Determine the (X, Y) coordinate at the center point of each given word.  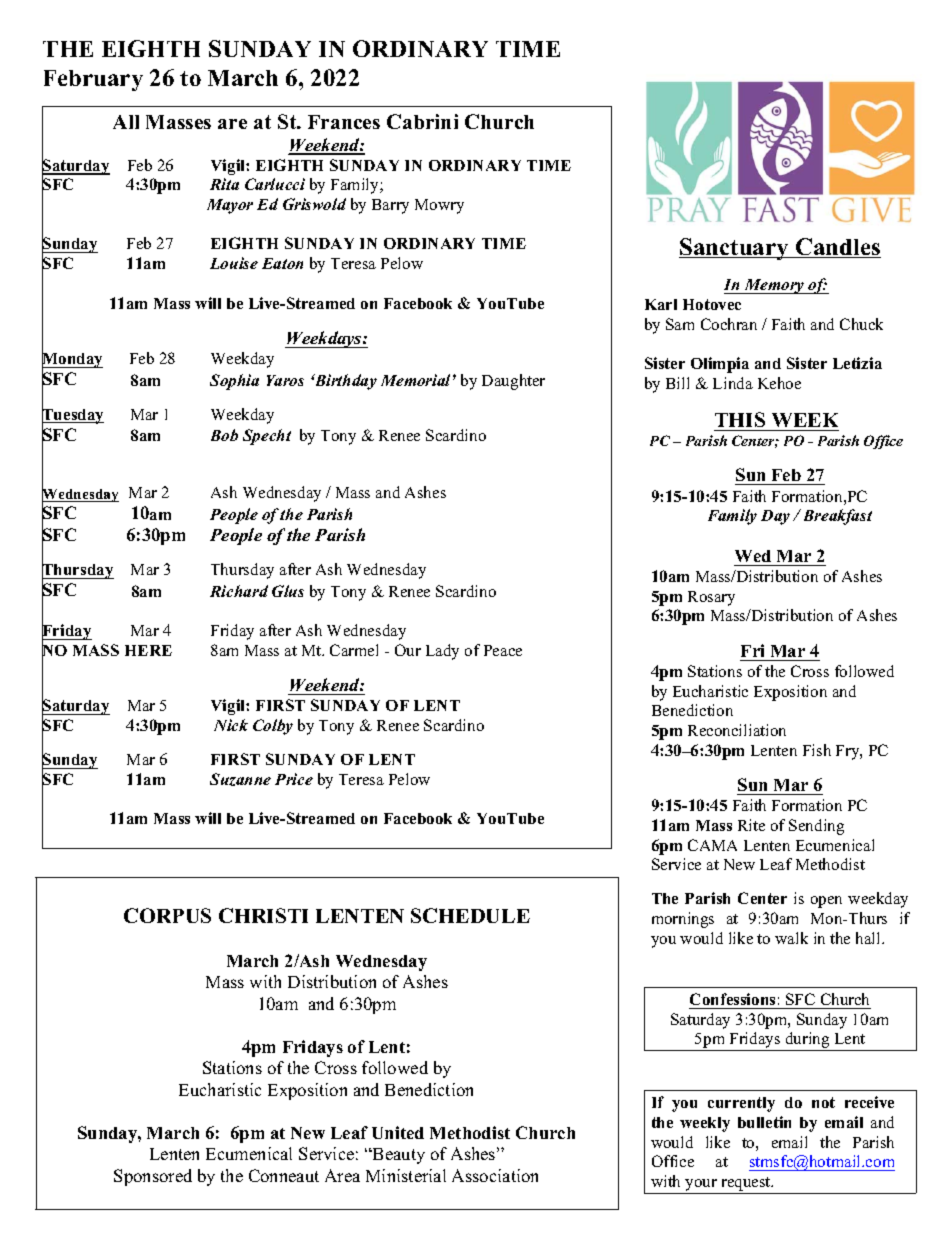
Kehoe (779, 383)
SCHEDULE (470, 915)
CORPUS (167, 915)
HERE (148, 650)
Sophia (234, 382)
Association (495, 1175)
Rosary (711, 598)
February (93, 80)
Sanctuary (735, 249)
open (826, 902)
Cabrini (422, 121)
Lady (442, 652)
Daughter (513, 382)
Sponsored (153, 1177)
